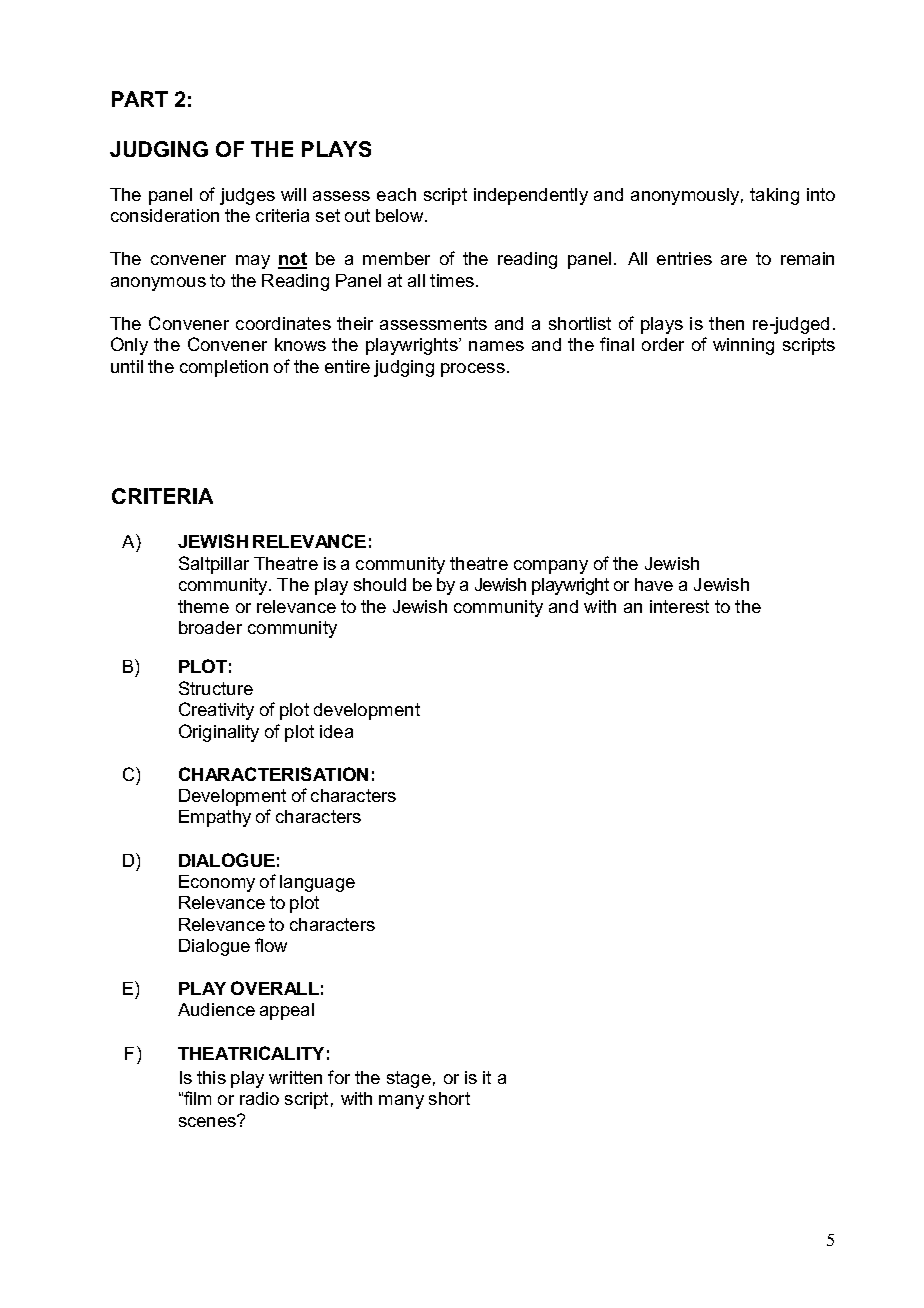 The height and width of the screenshot is (1308, 924). What do you see at coordinates (473, 370) in the screenshot?
I see `process` at bounding box center [473, 370].
